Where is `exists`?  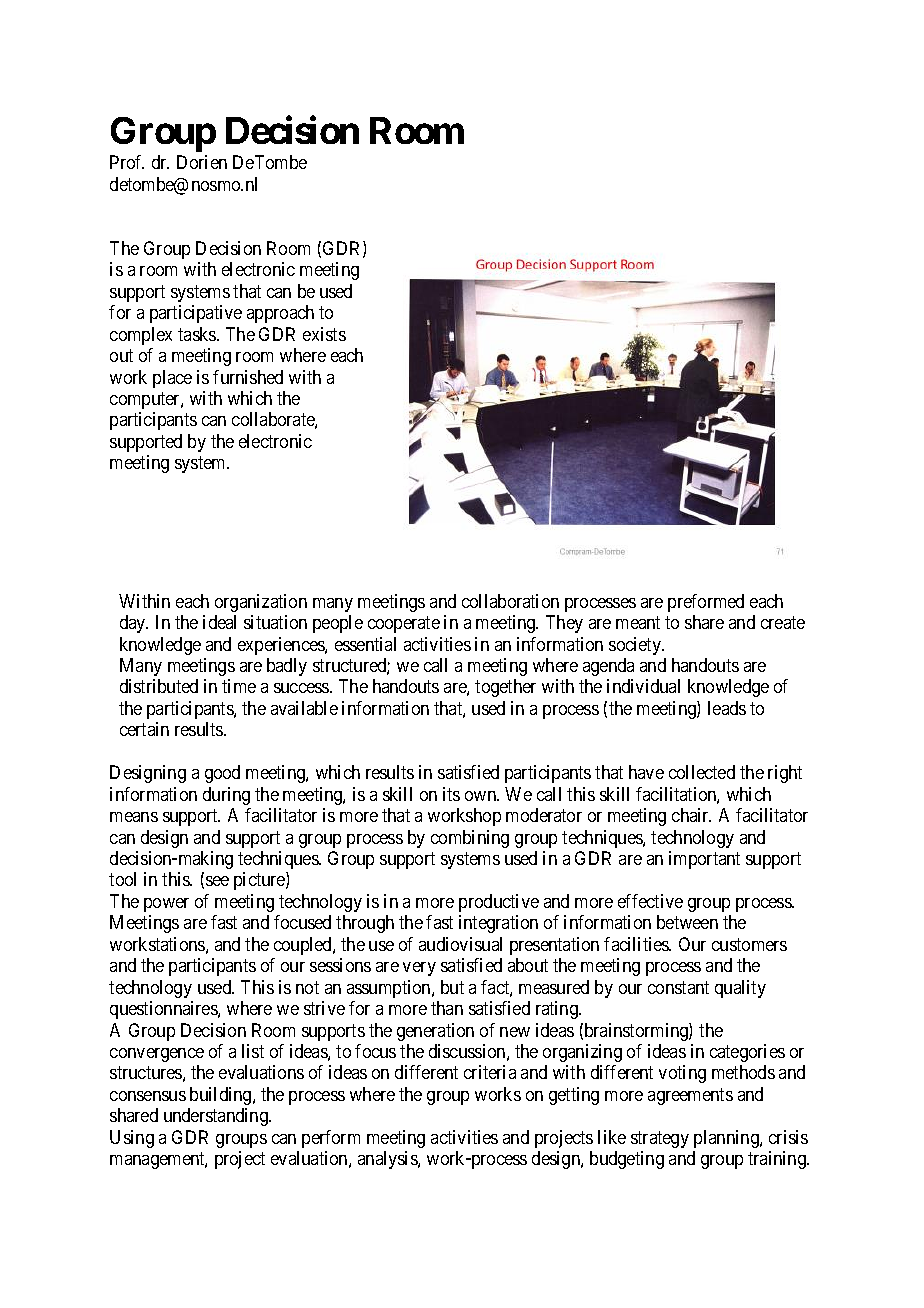
exists is located at coordinates (324, 334).
